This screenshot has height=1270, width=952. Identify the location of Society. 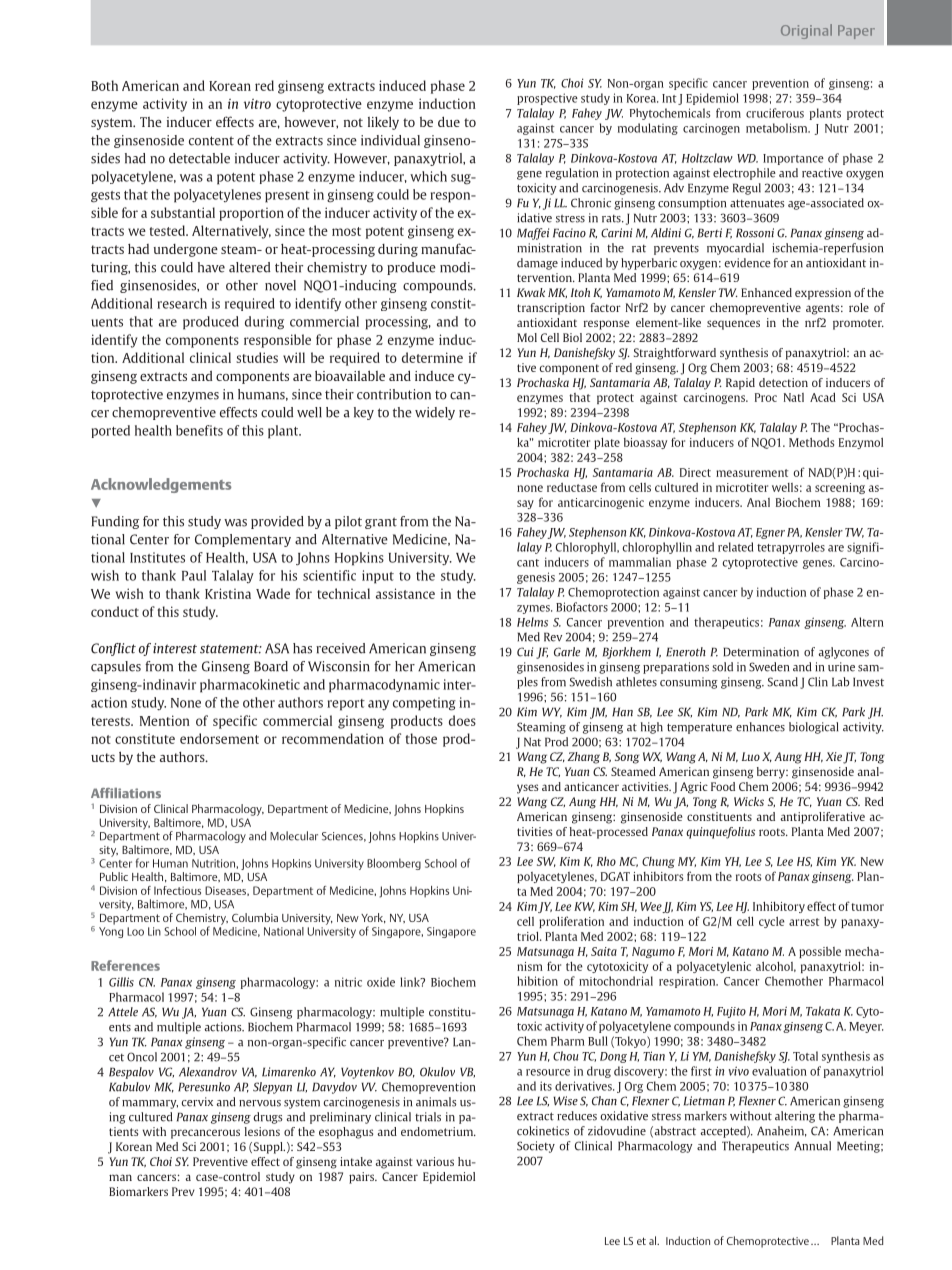
(536, 1147).
